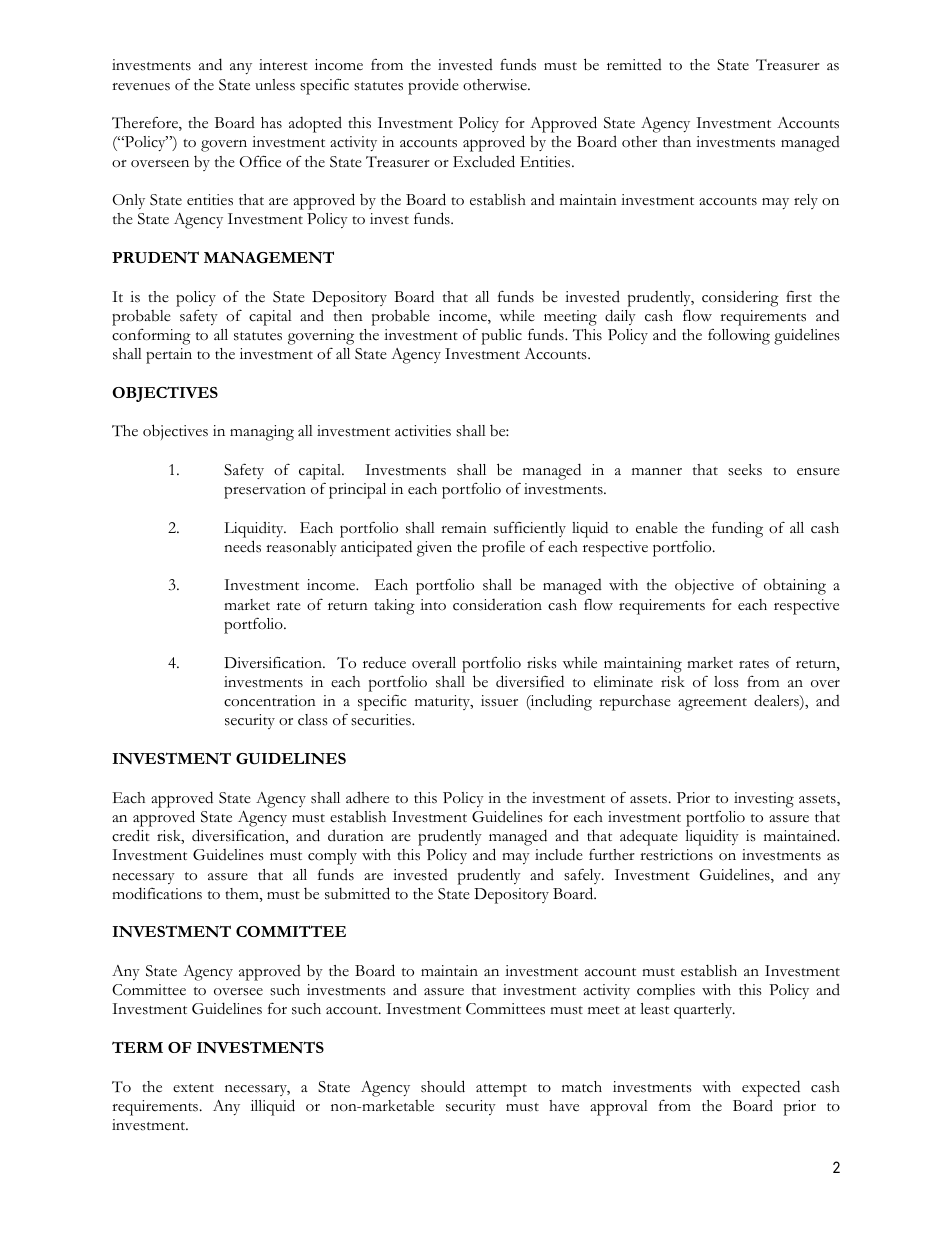  Describe the element at coordinates (771, 1088) in the document. I see `expected` at that location.
